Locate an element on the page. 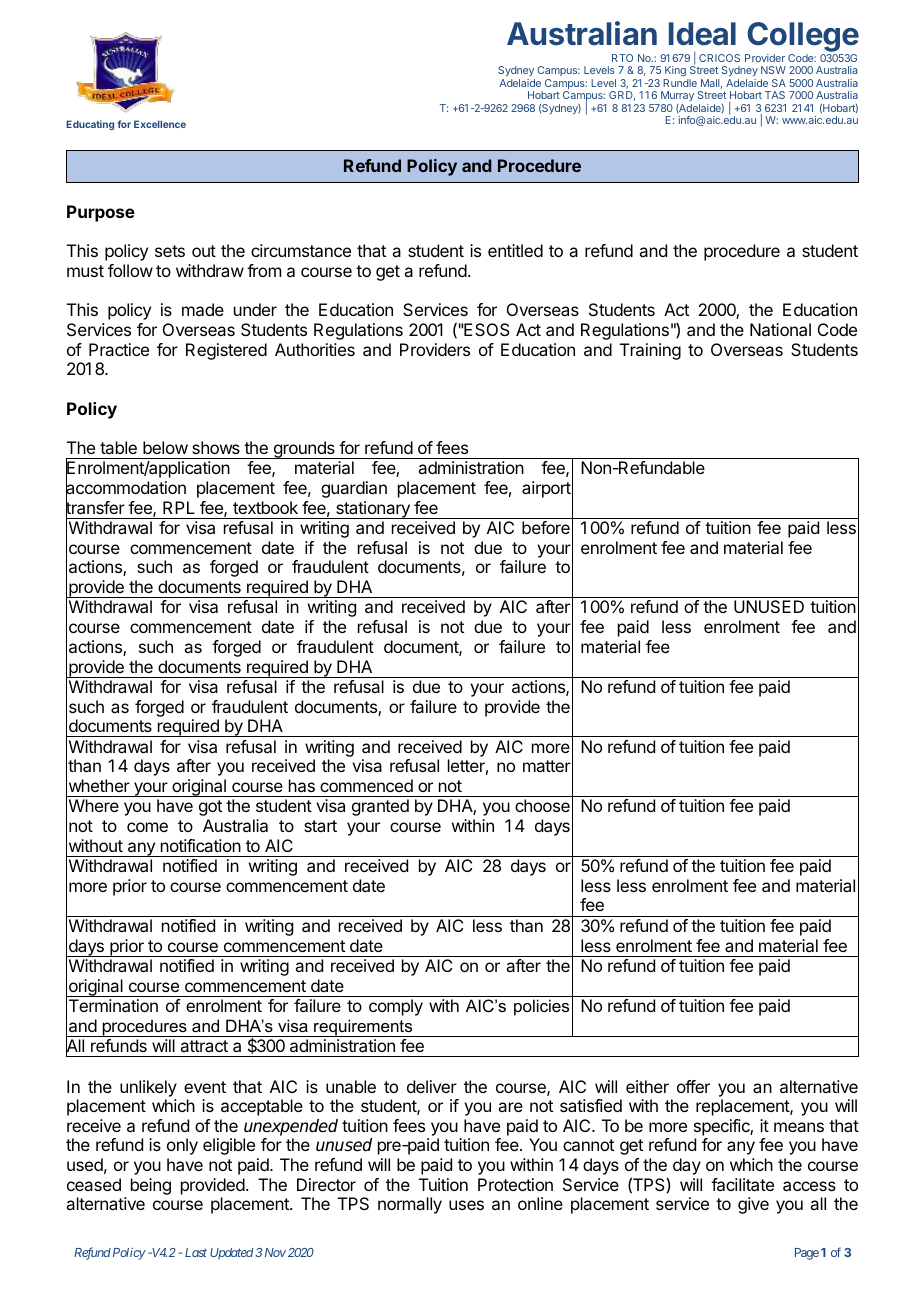 The width and height of the page is (924, 1308). uses is located at coordinates (466, 1205).
